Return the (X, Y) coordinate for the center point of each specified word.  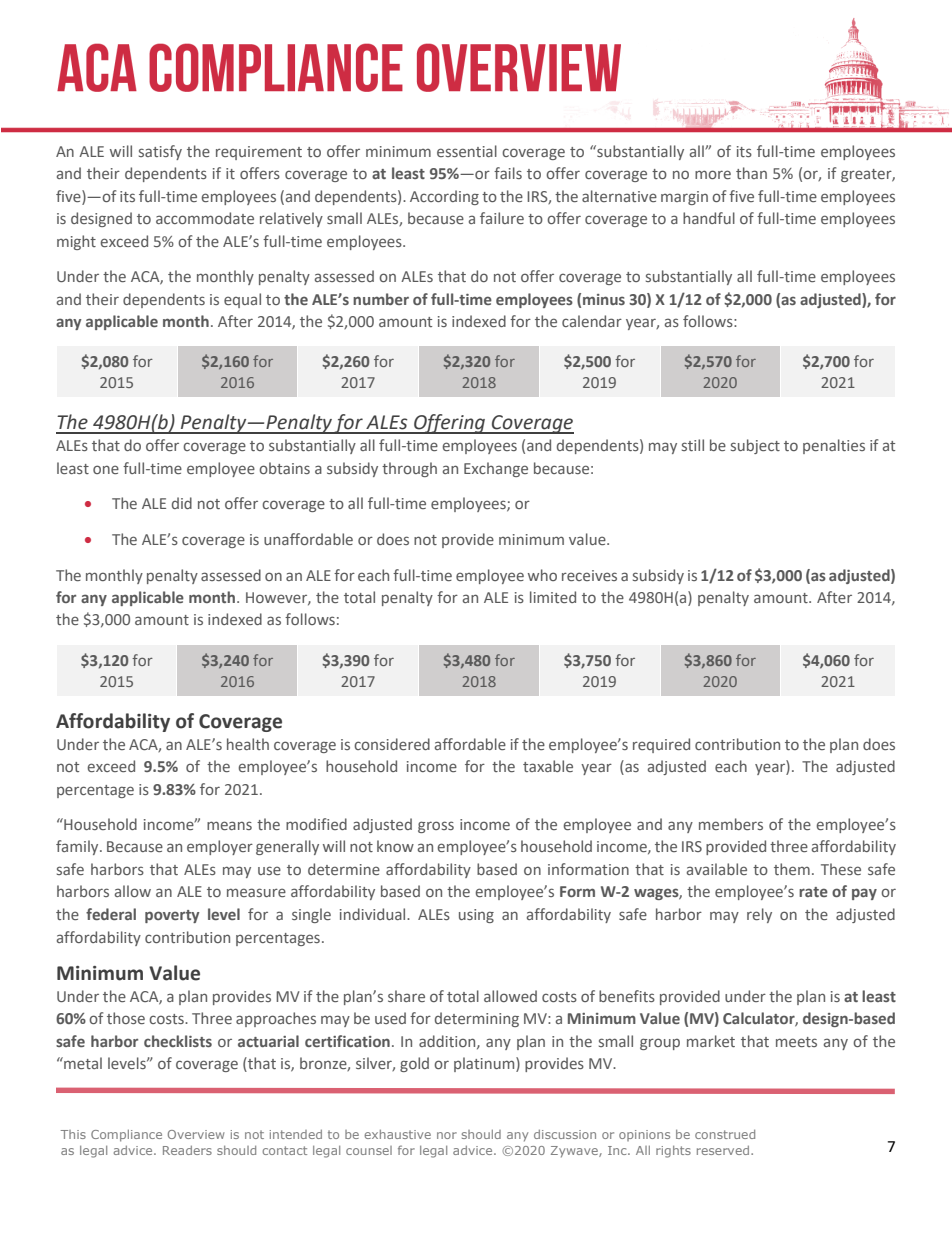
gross (436, 827)
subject (755, 446)
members (731, 824)
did (182, 503)
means (229, 825)
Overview (196, 1134)
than (751, 173)
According (444, 197)
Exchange (496, 469)
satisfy (160, 152)
